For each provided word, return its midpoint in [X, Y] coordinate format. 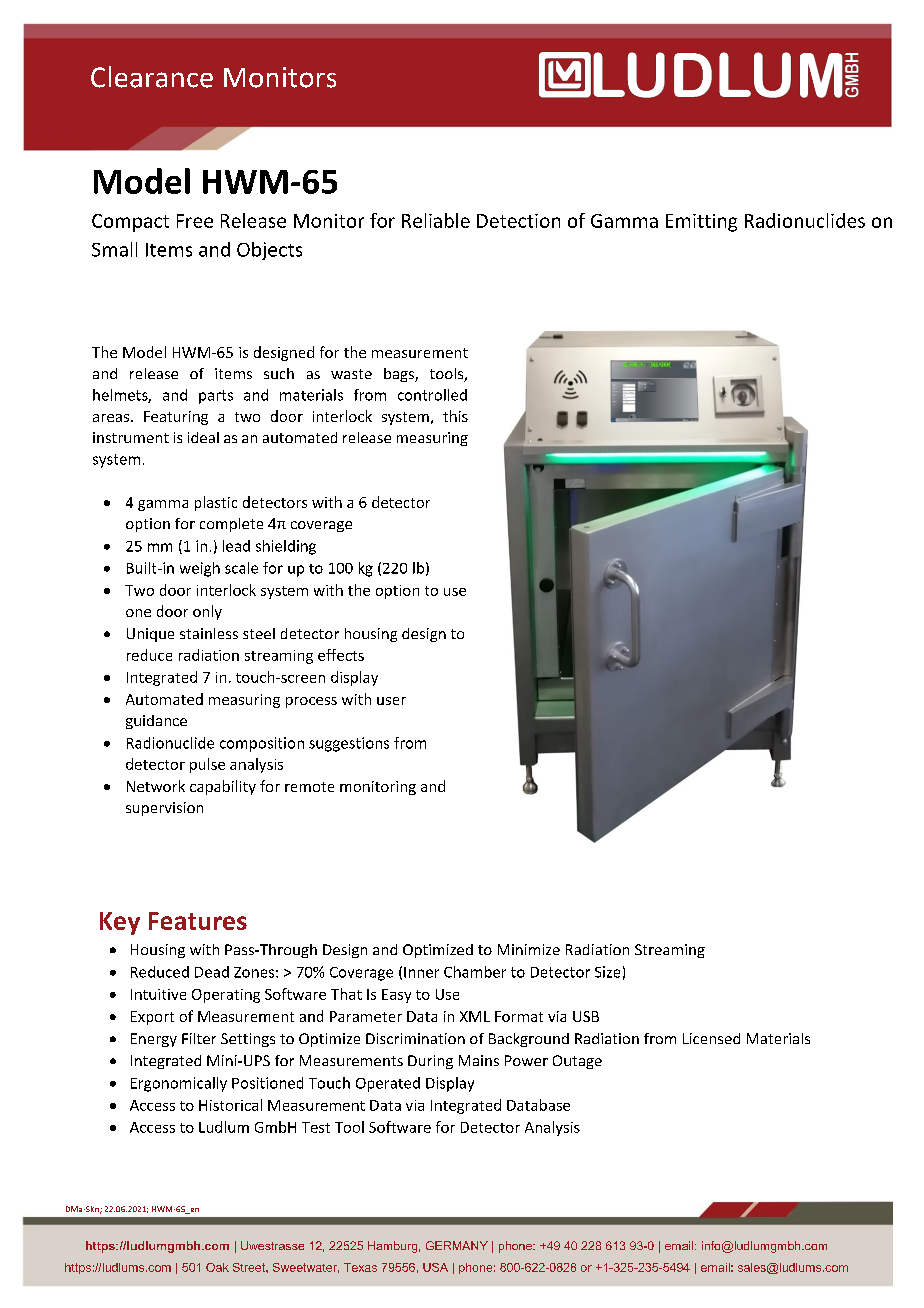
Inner [421, 972]
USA [435, 1267]
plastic [216, 503]
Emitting [701, 223]
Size [607, 972]
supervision [164, 809]
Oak [217, 1267]
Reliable [436, 220]
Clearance [152, 77]
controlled [432, 395]
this [455, 416]
